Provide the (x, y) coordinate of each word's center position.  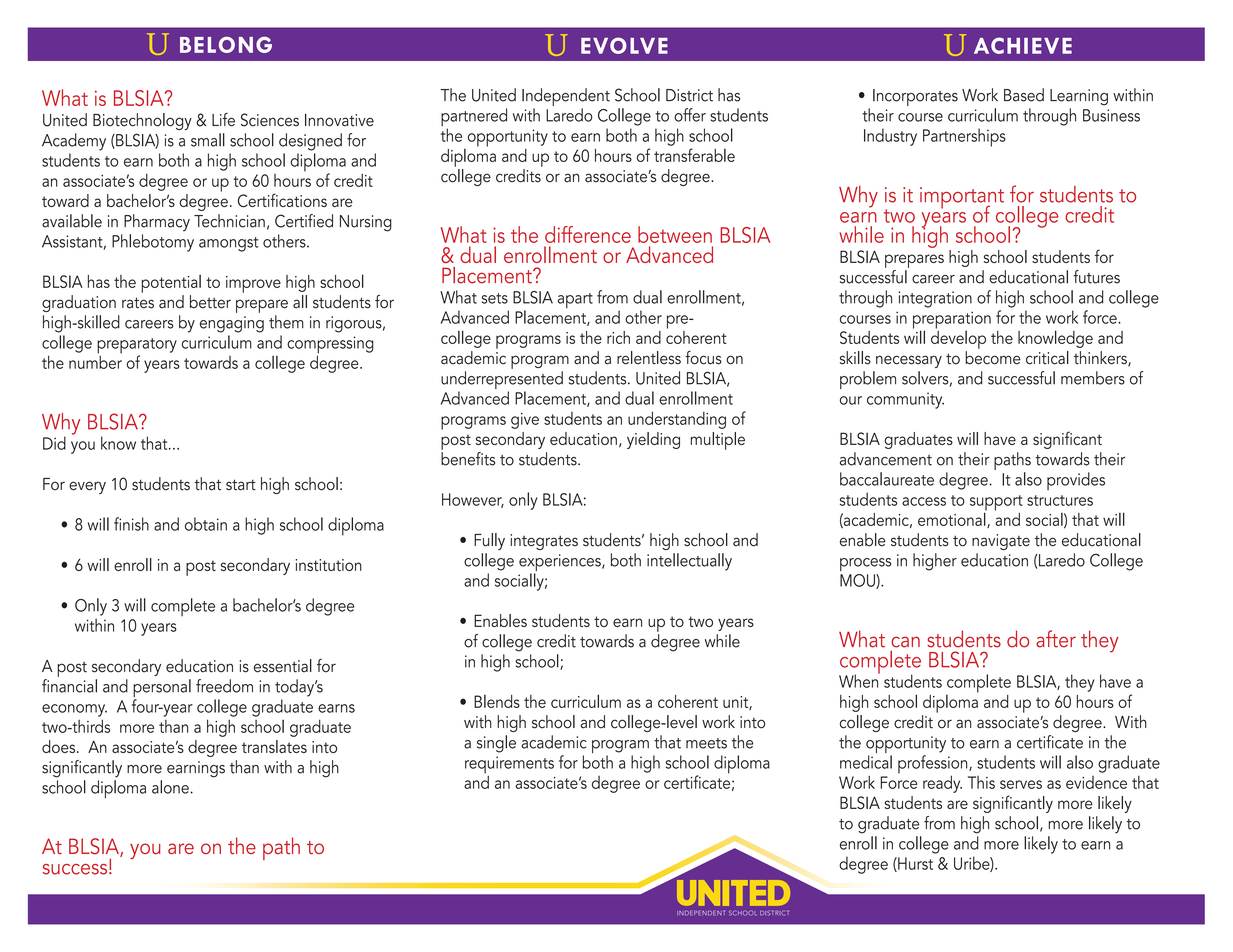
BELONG (226, 44)
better (210, 302)
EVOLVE (624, 45)
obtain (206, 524)
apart (575, 301)
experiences (561, 564)
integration (935, 299)
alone (170, 787)
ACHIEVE (1023, 45)
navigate (1001, 542)
